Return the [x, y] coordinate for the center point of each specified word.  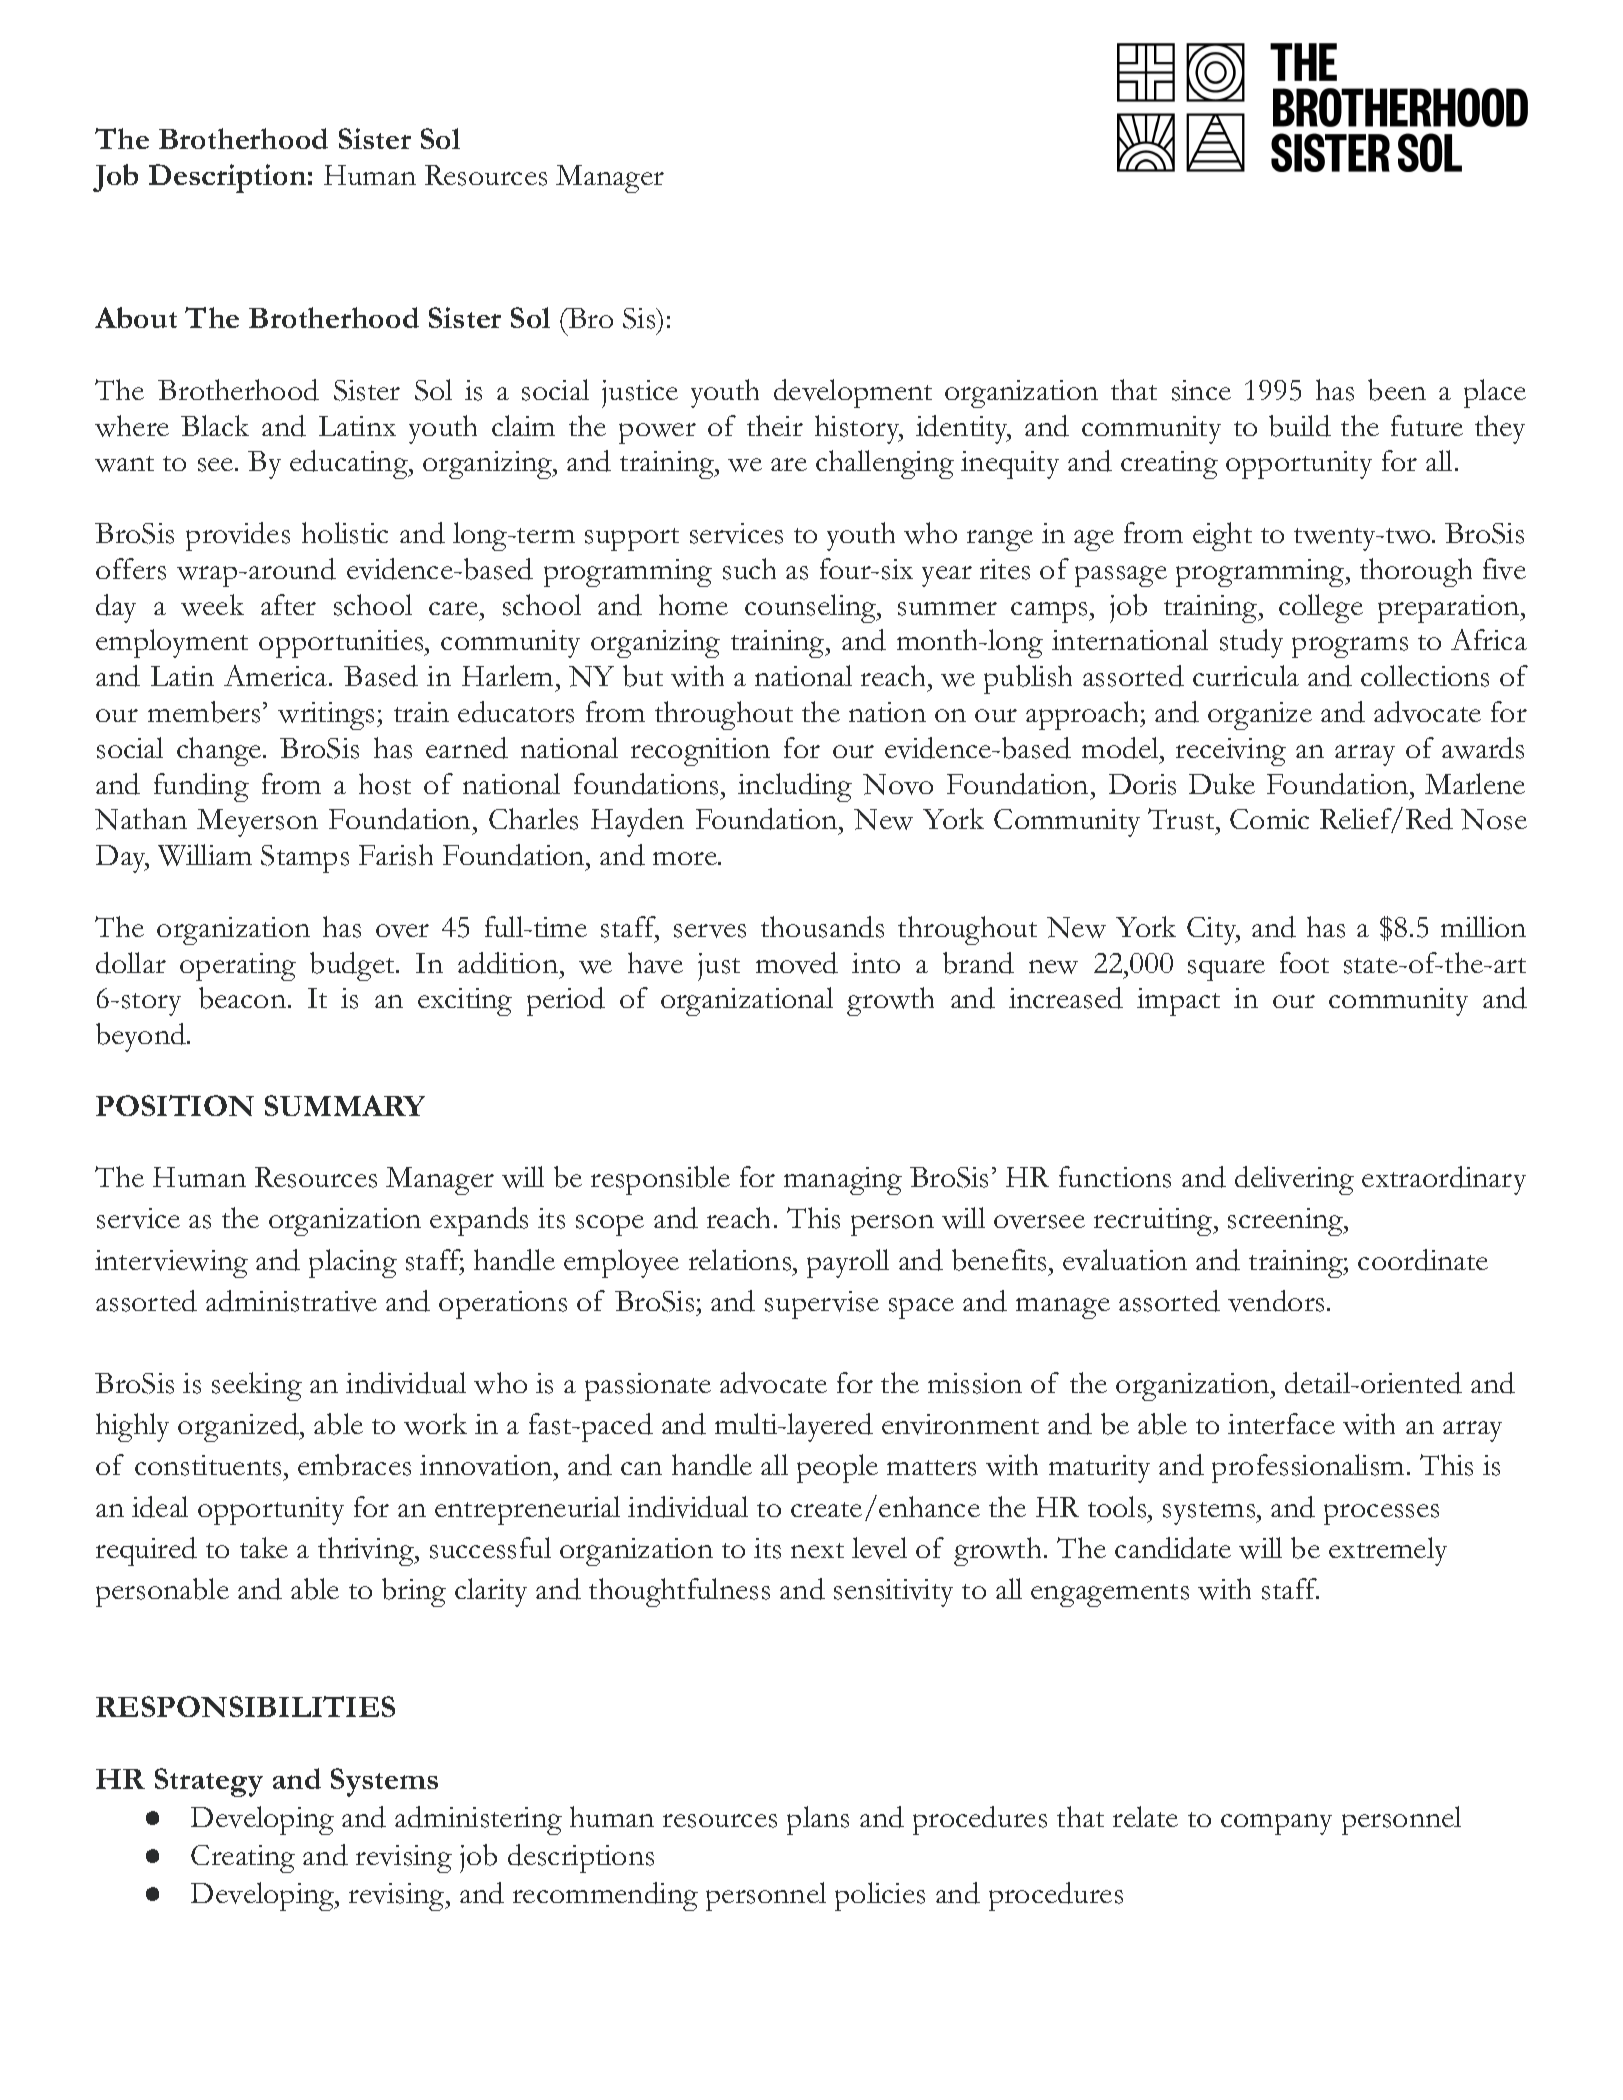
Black [215, 425]
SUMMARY [345, 1105]
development [853, 393]
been [1397, 390]
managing [843, 1181]
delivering [1294, 1180]
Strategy [209, 1782]
